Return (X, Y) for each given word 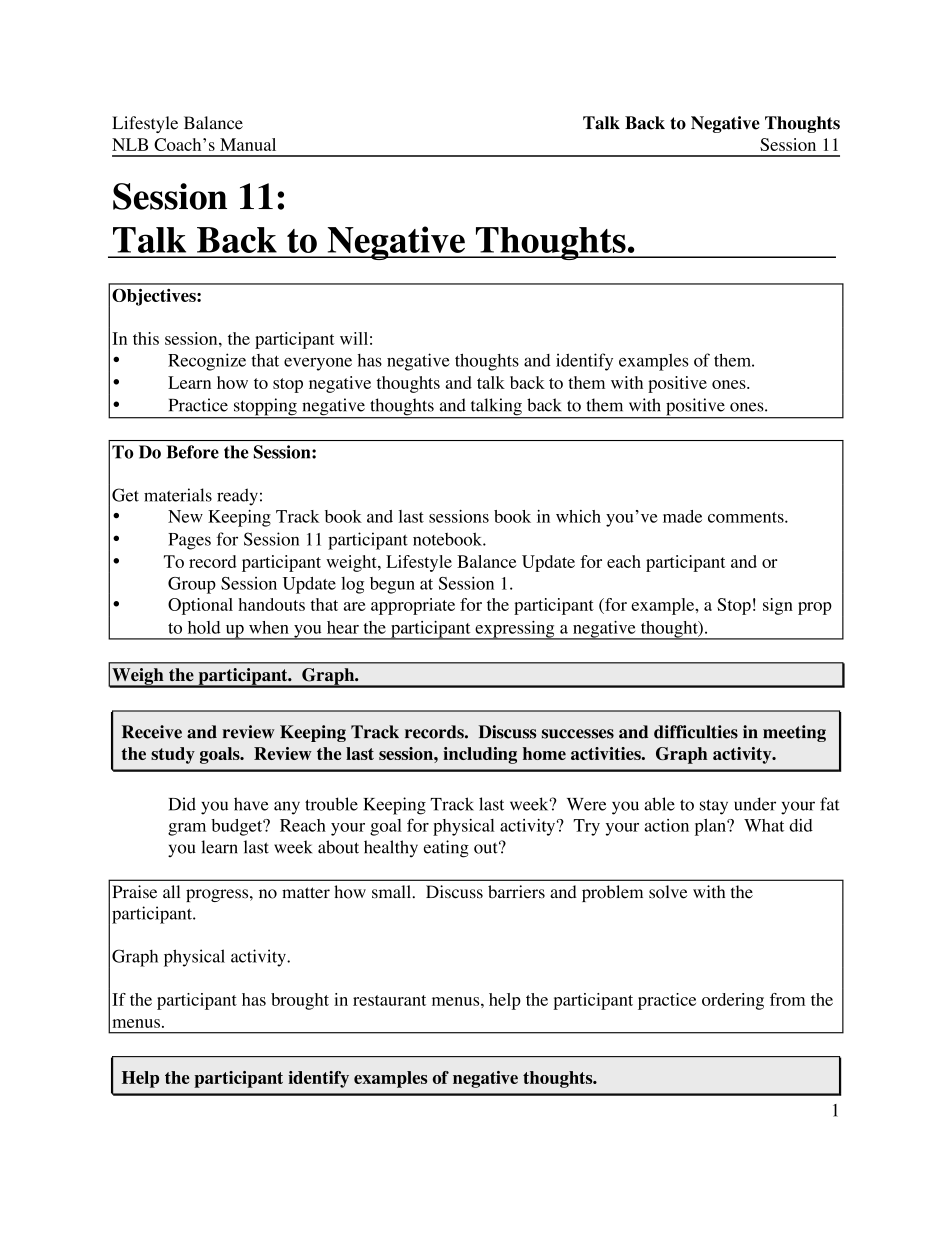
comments (747, 517)
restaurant (389, 1000)
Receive (152, 732)
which (578, 516)
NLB (130, 144)
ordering (733, 1001)
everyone (318, 364)
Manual (248, 144)
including (480, 755)
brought (300, 1001)
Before (192, 452)
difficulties (696, 732)
